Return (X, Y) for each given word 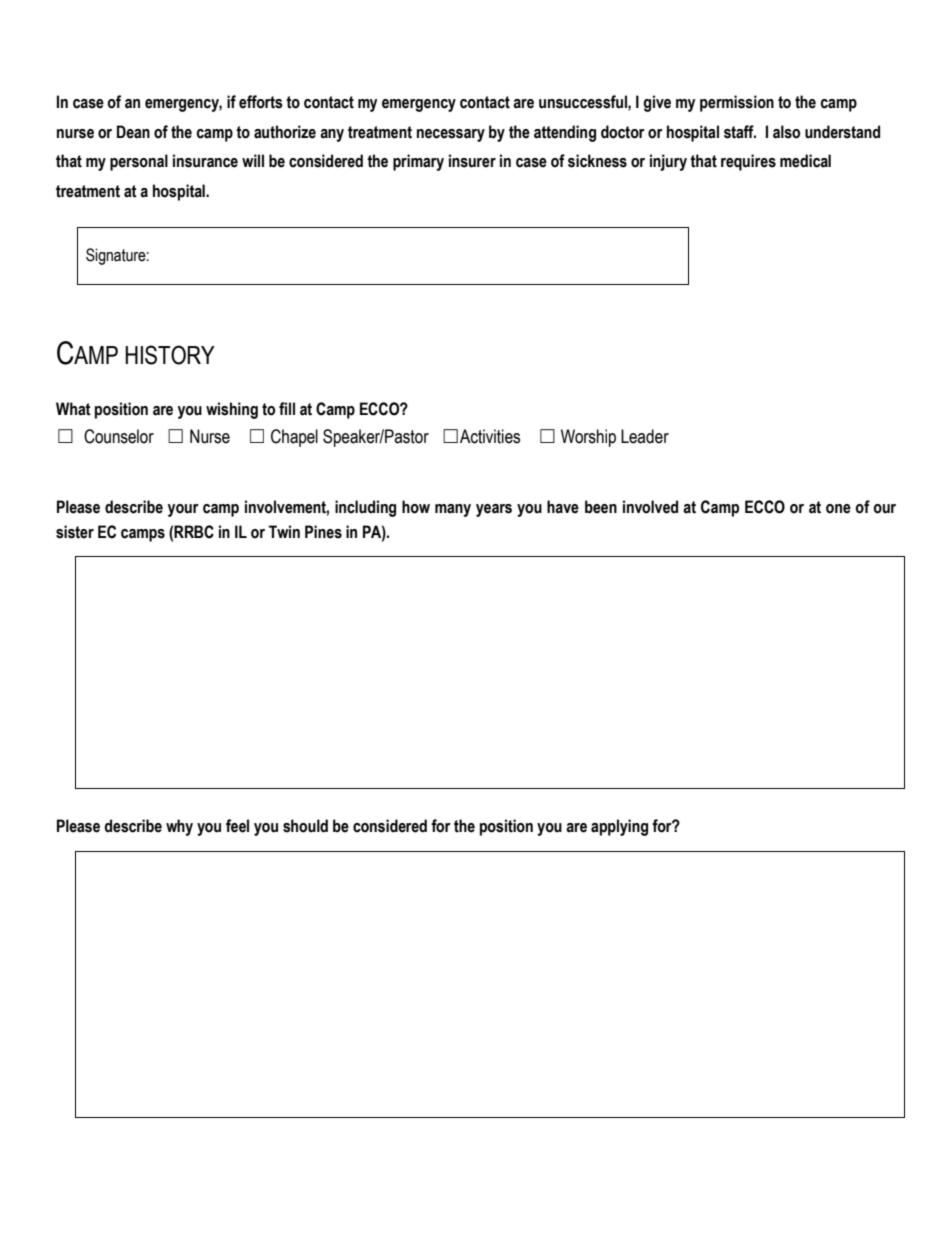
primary (418, 162)
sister (75, 532)
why (179, 827)
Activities (490, 436)
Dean (133, 132)
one (838, 509)
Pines (323, 532)
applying (619, 827)
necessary (451, 135)
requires (748, 162)
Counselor (119, 436)
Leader (645, 436)
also (786, 132)
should (305, 826)
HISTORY (170, 355)
